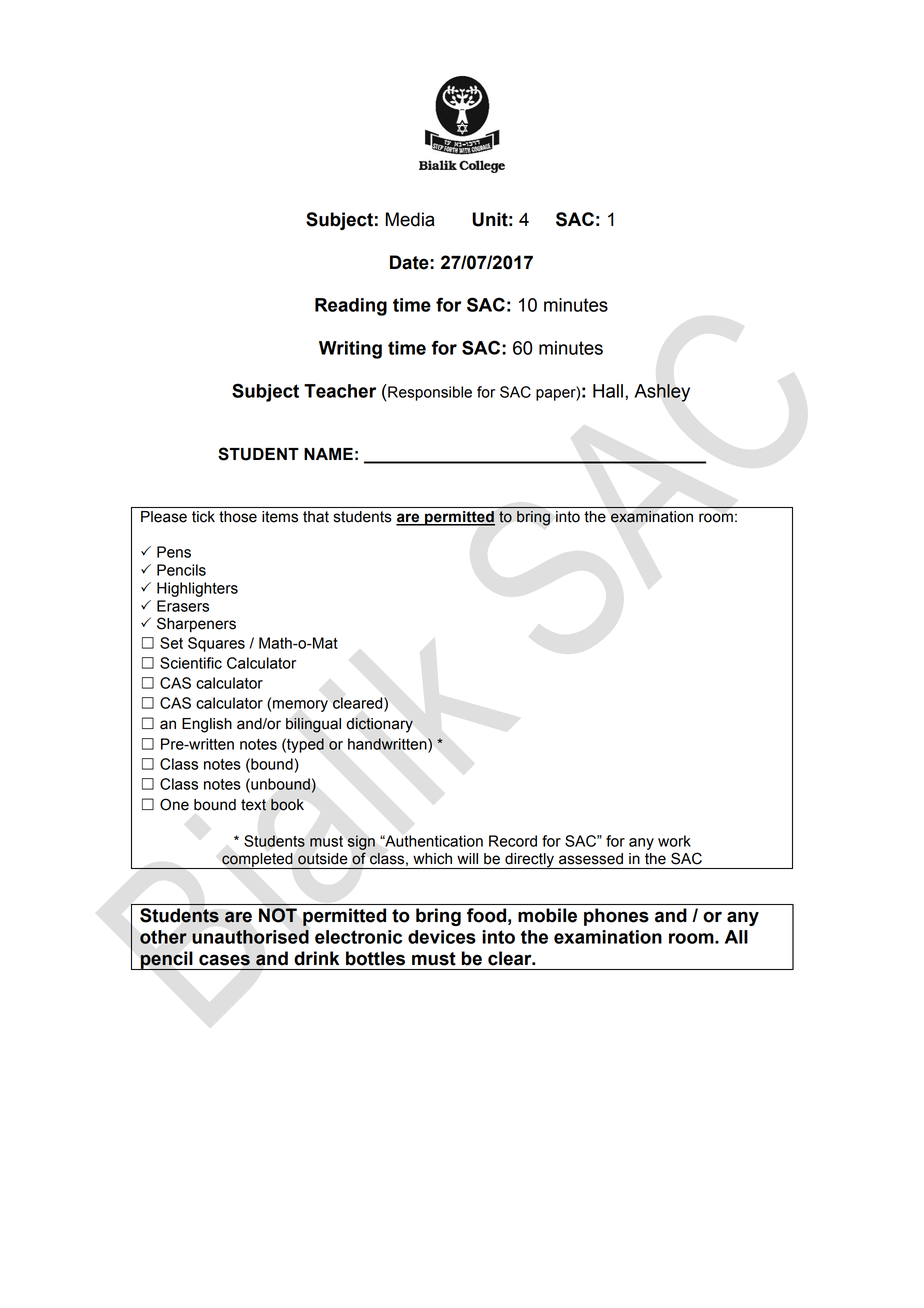 The width and height of the screenshot is (924, 1308). Describe the element at coordinates (410, 219) in the screenshot. I see `Media` at that location.
